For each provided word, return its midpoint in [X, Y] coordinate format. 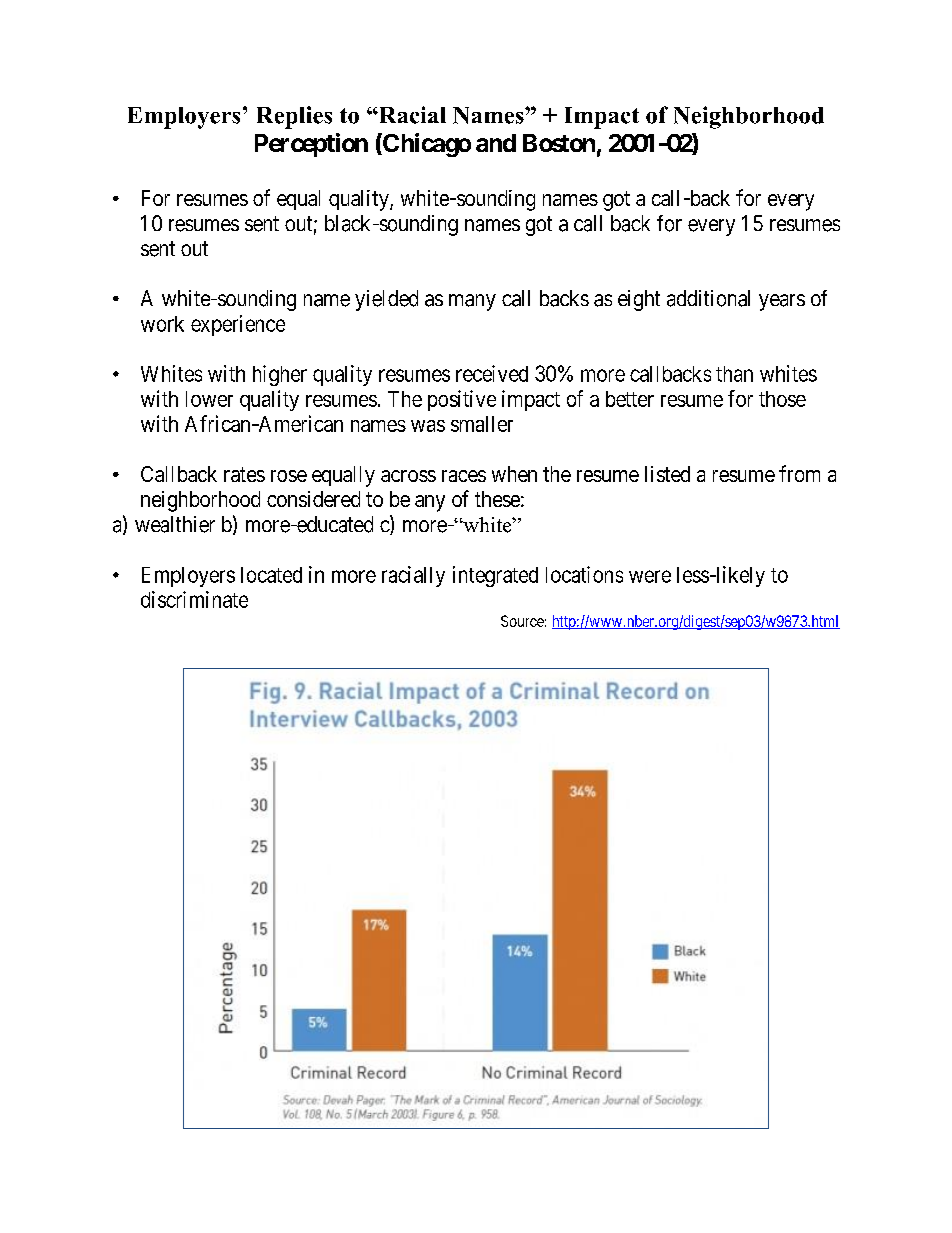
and [496, 143]
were [650, 576]
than [734, 374]
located [271, 575]
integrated [495, 576]
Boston [559, 143]
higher [280, 375]
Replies [294, 117]
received [492, 373]
